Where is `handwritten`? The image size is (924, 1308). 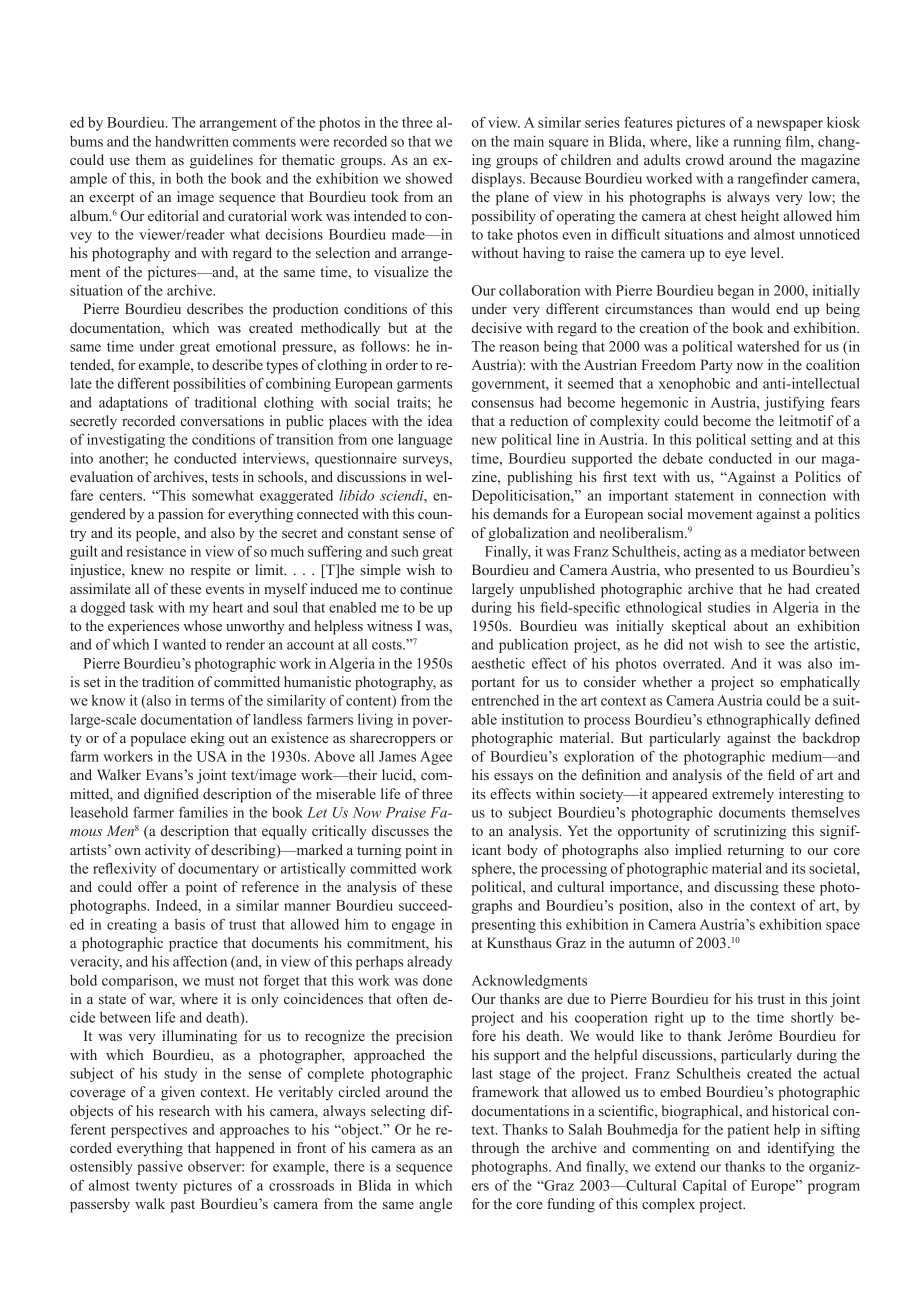 handwritten is located at coordinates (192, 141).
